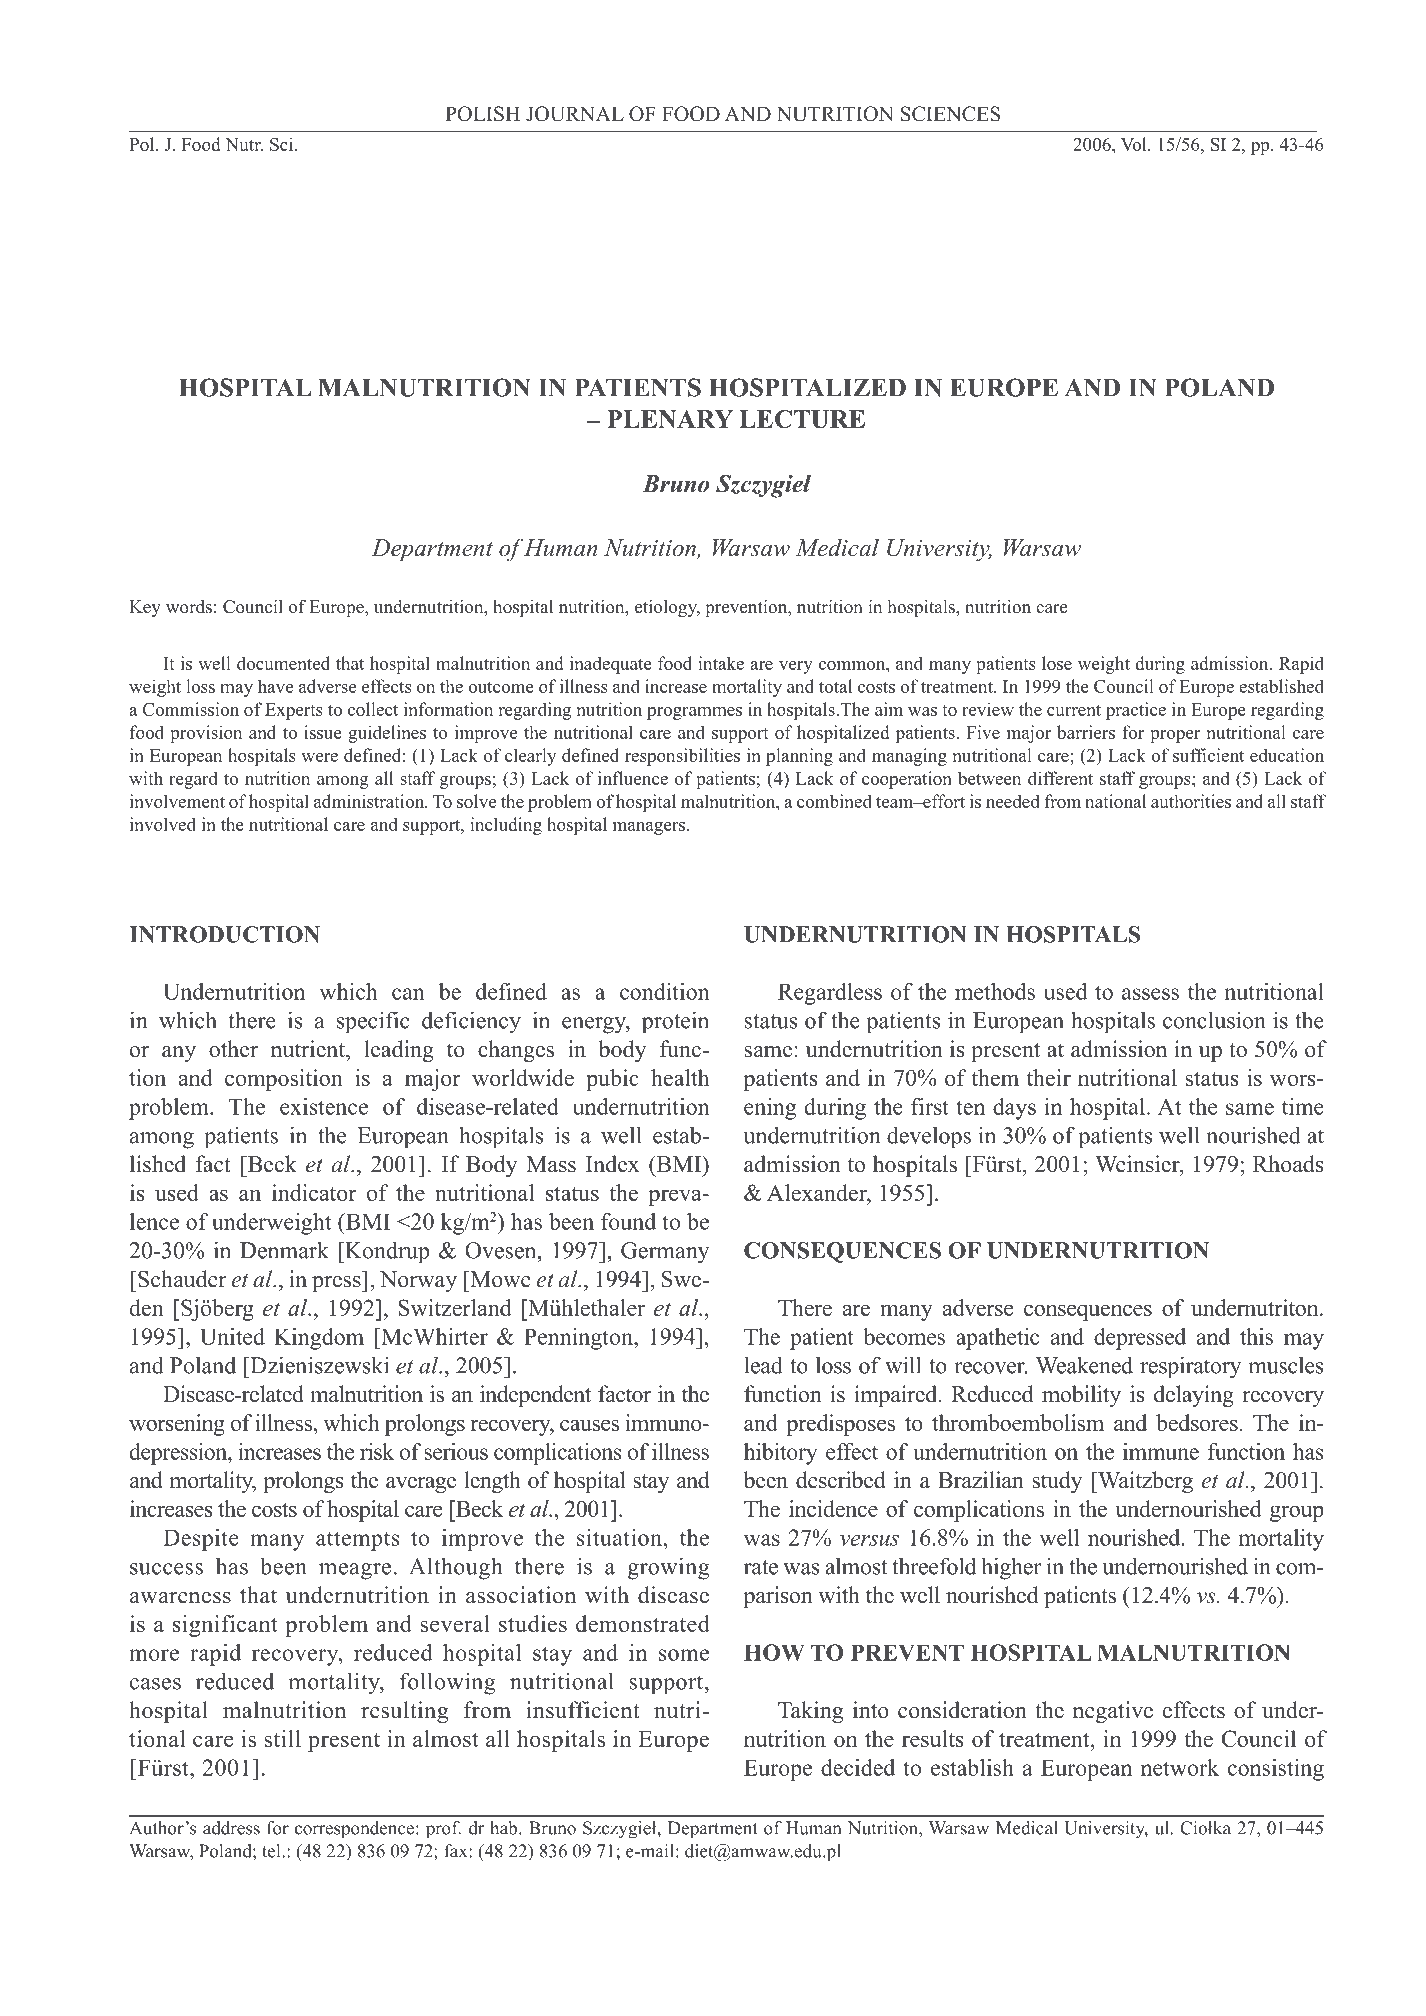 Image resolution: width=1426 pixels, height=2016 pixels. I want to click on polish, so click(482, 114).
